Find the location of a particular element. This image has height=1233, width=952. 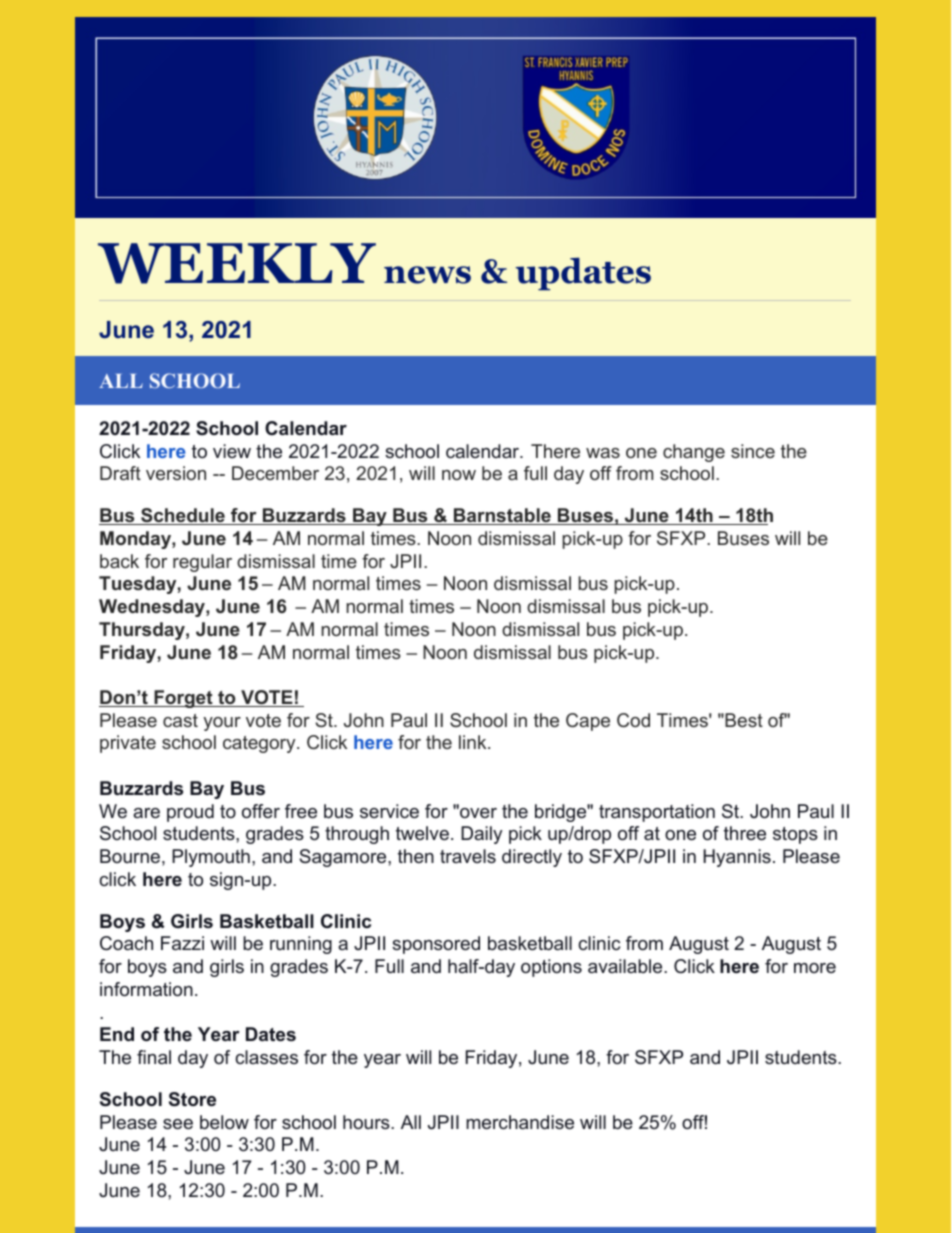

merchandise is located at coordinates (520, 1122).
